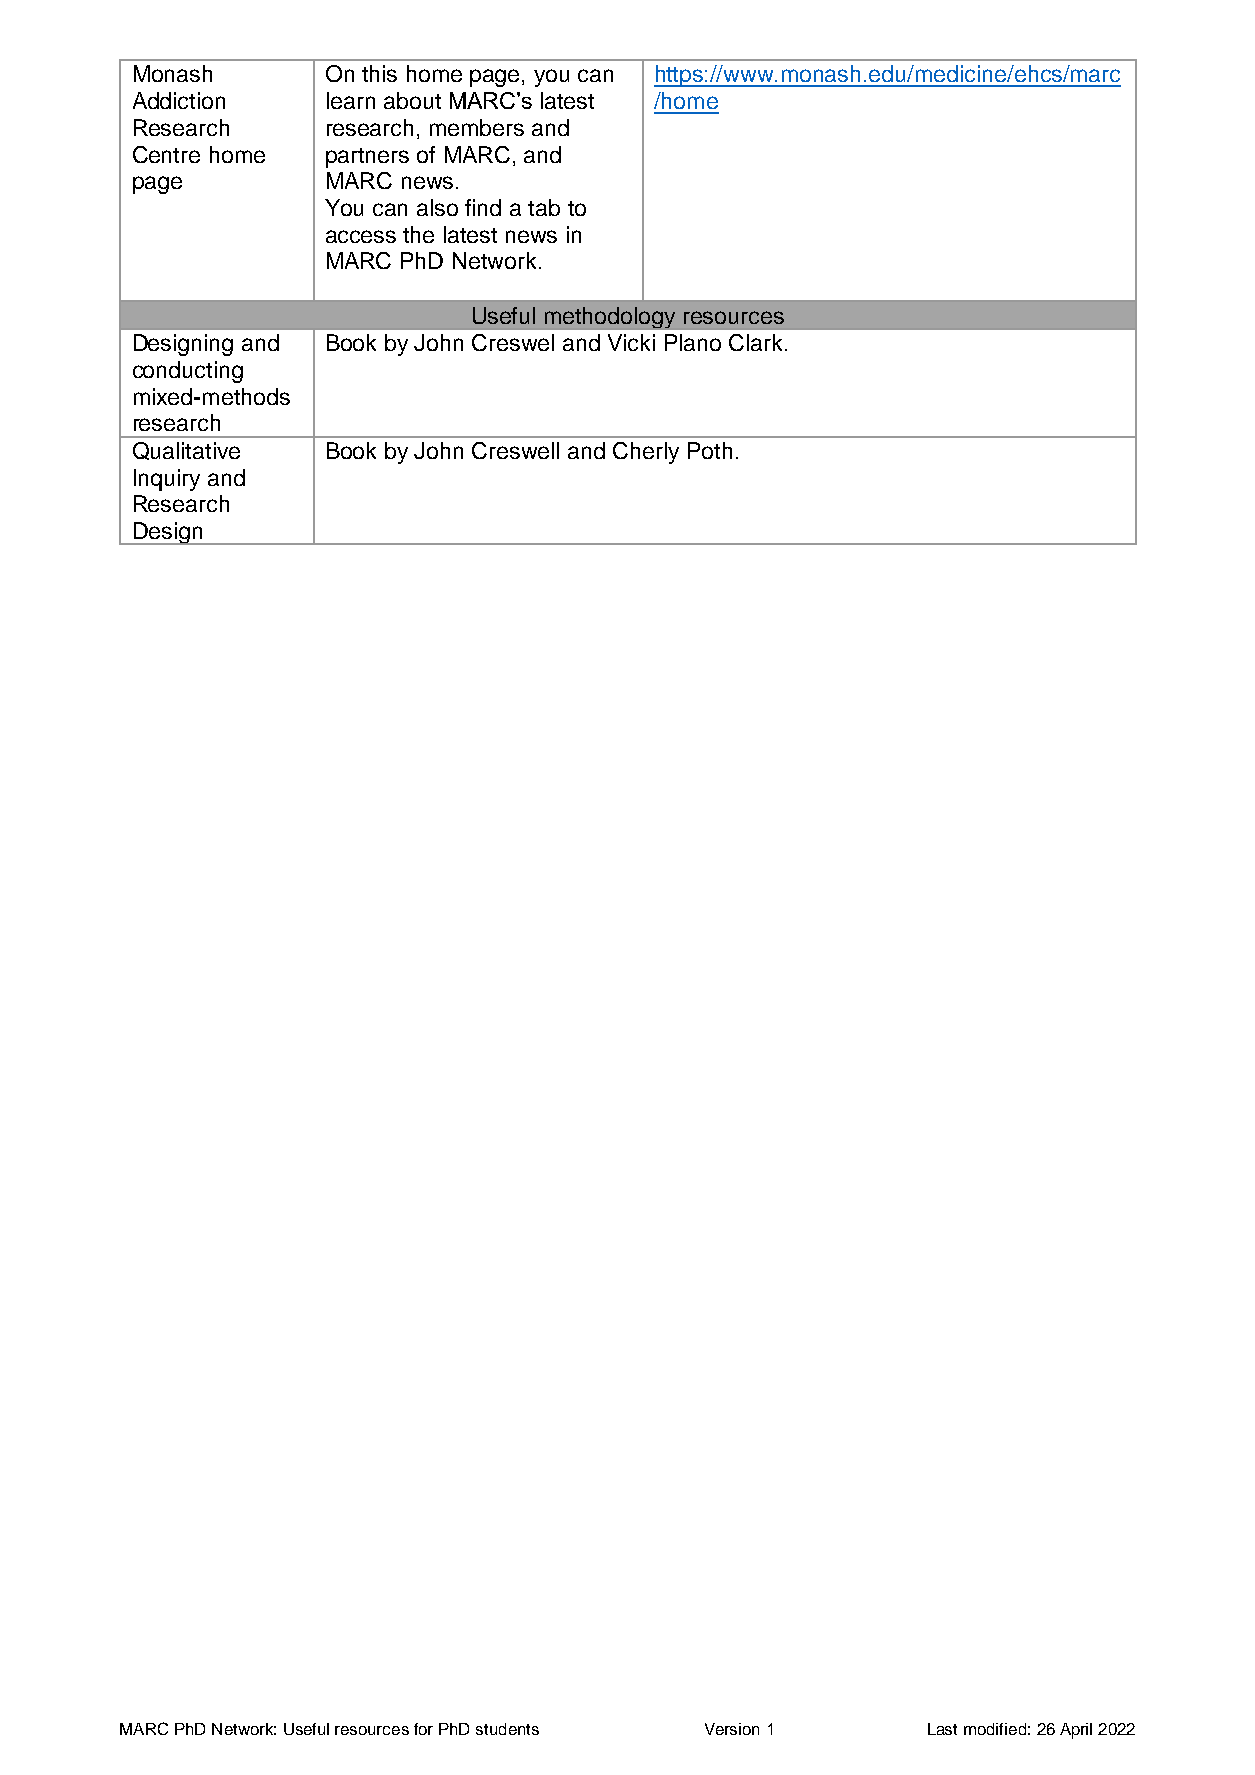 The width and height of the screenshot is (1255, 1775). Describe the element at coordinates (167, 480) in the screenshot. I see `Inquiry` at that location.
